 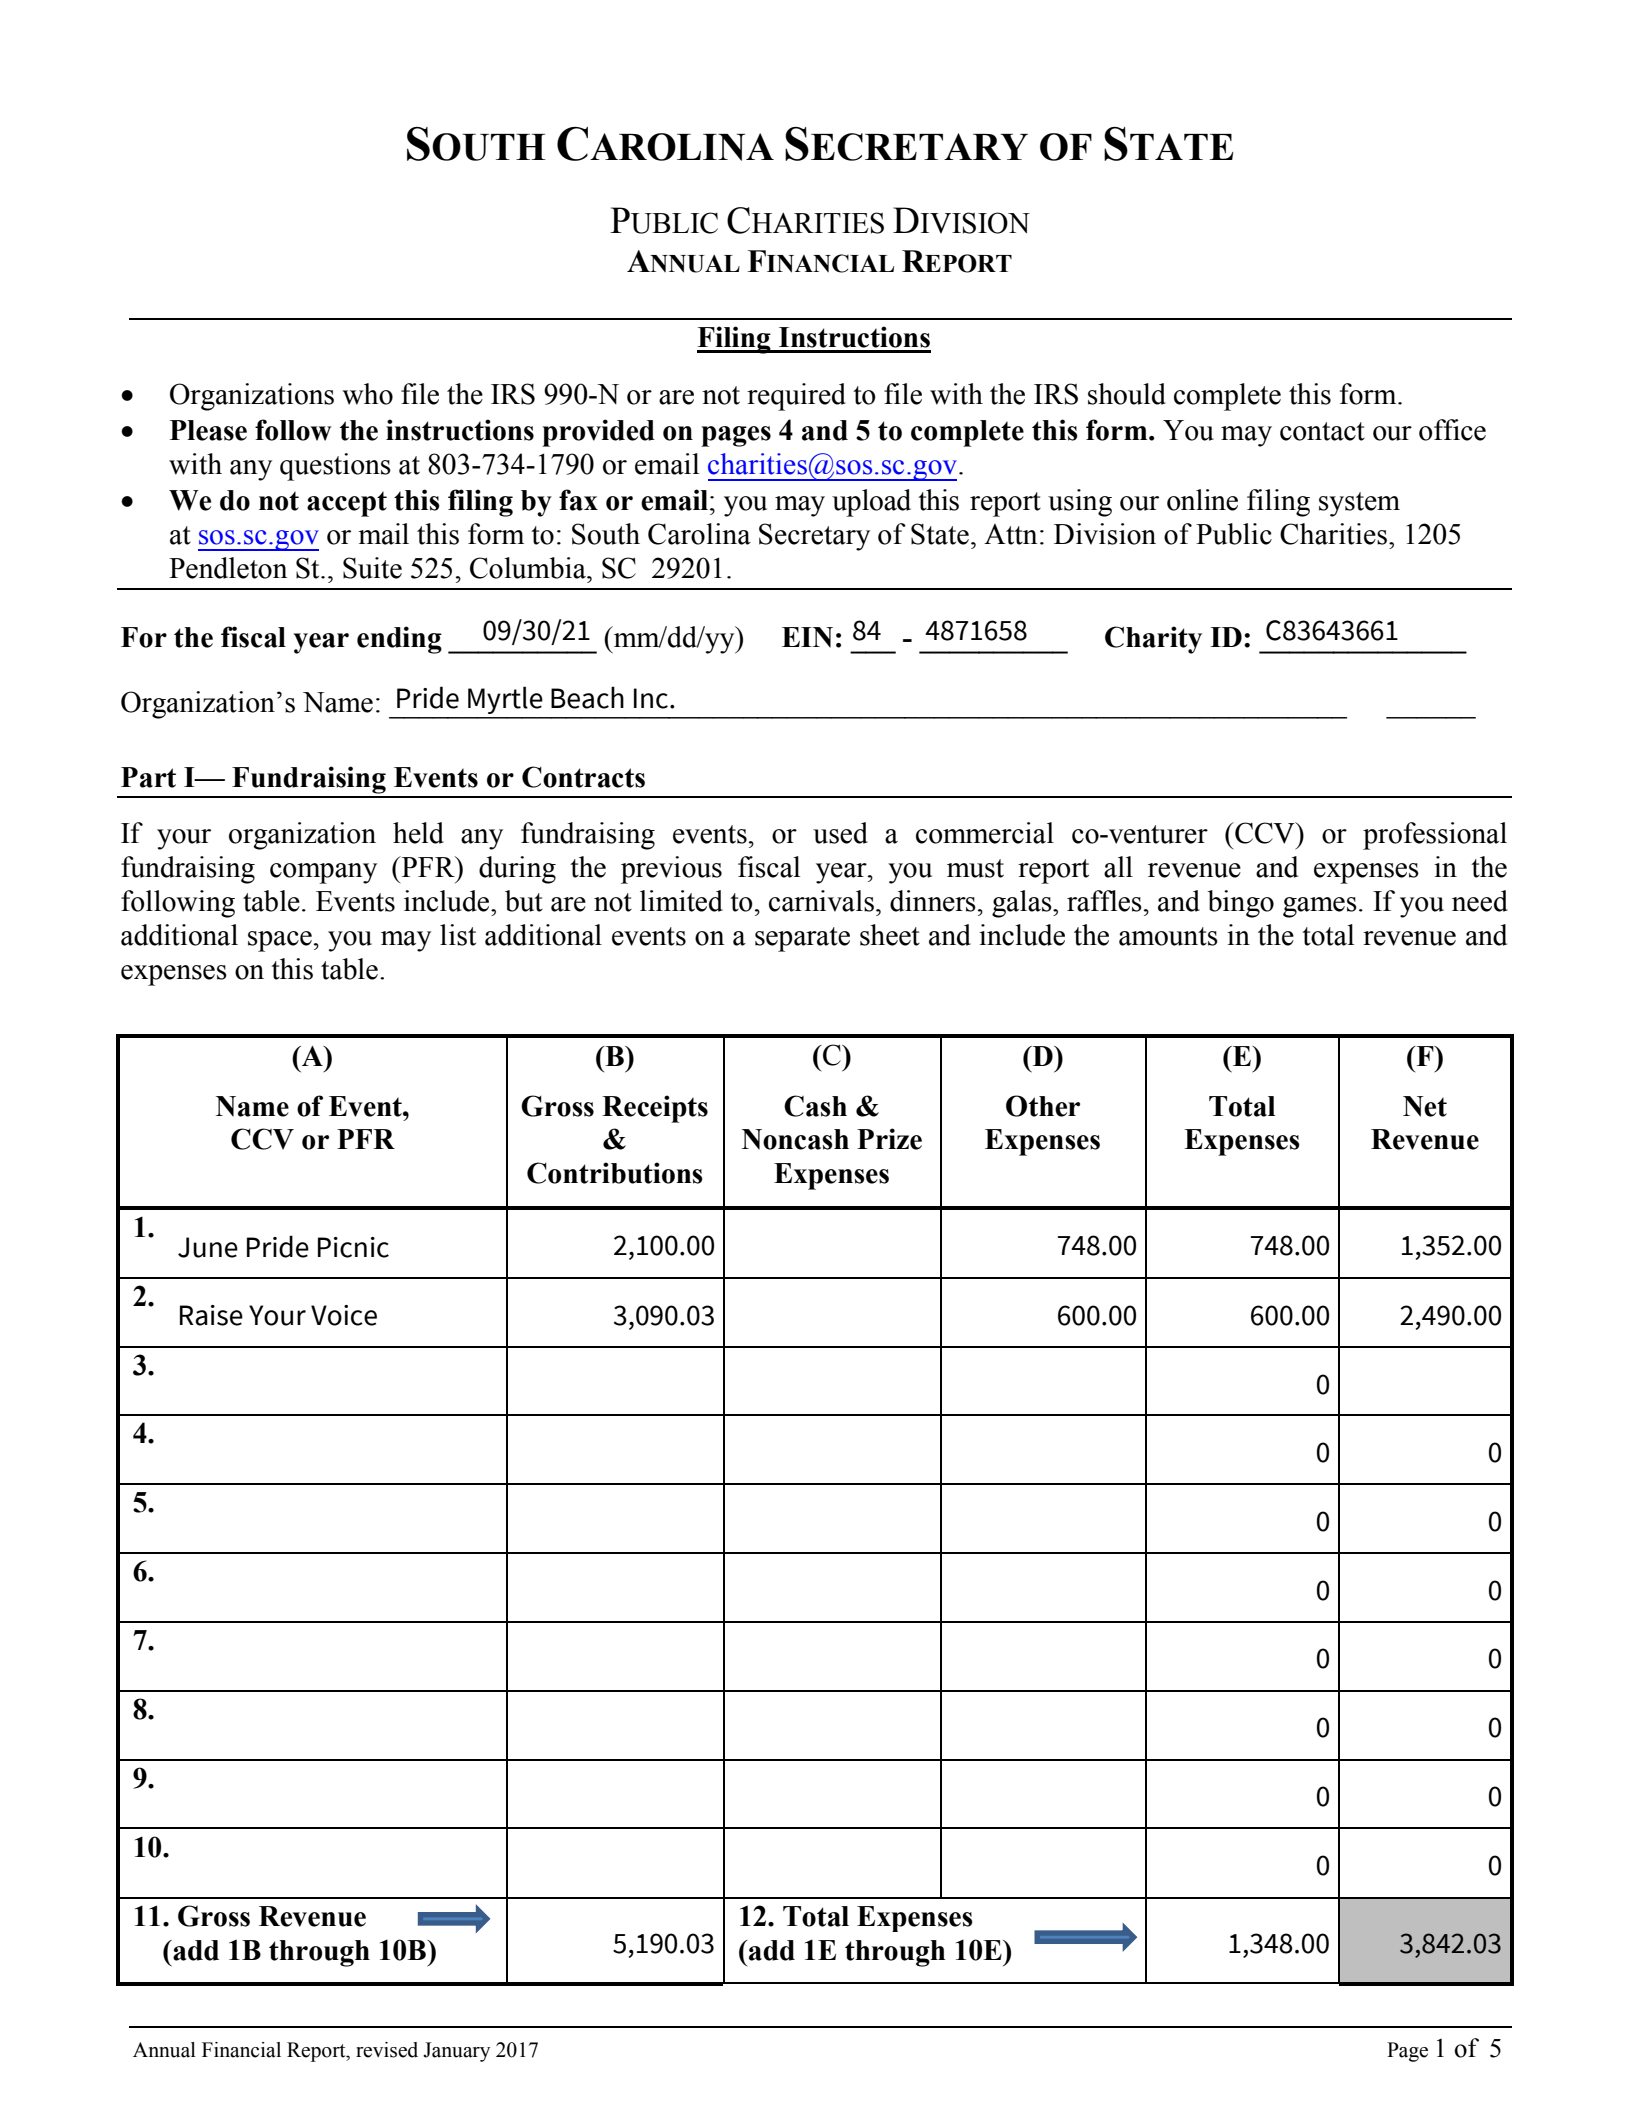 What do you see at coordinates (387, 2050) in the document?
I see `revised` at bounding box center [387, 2050].
